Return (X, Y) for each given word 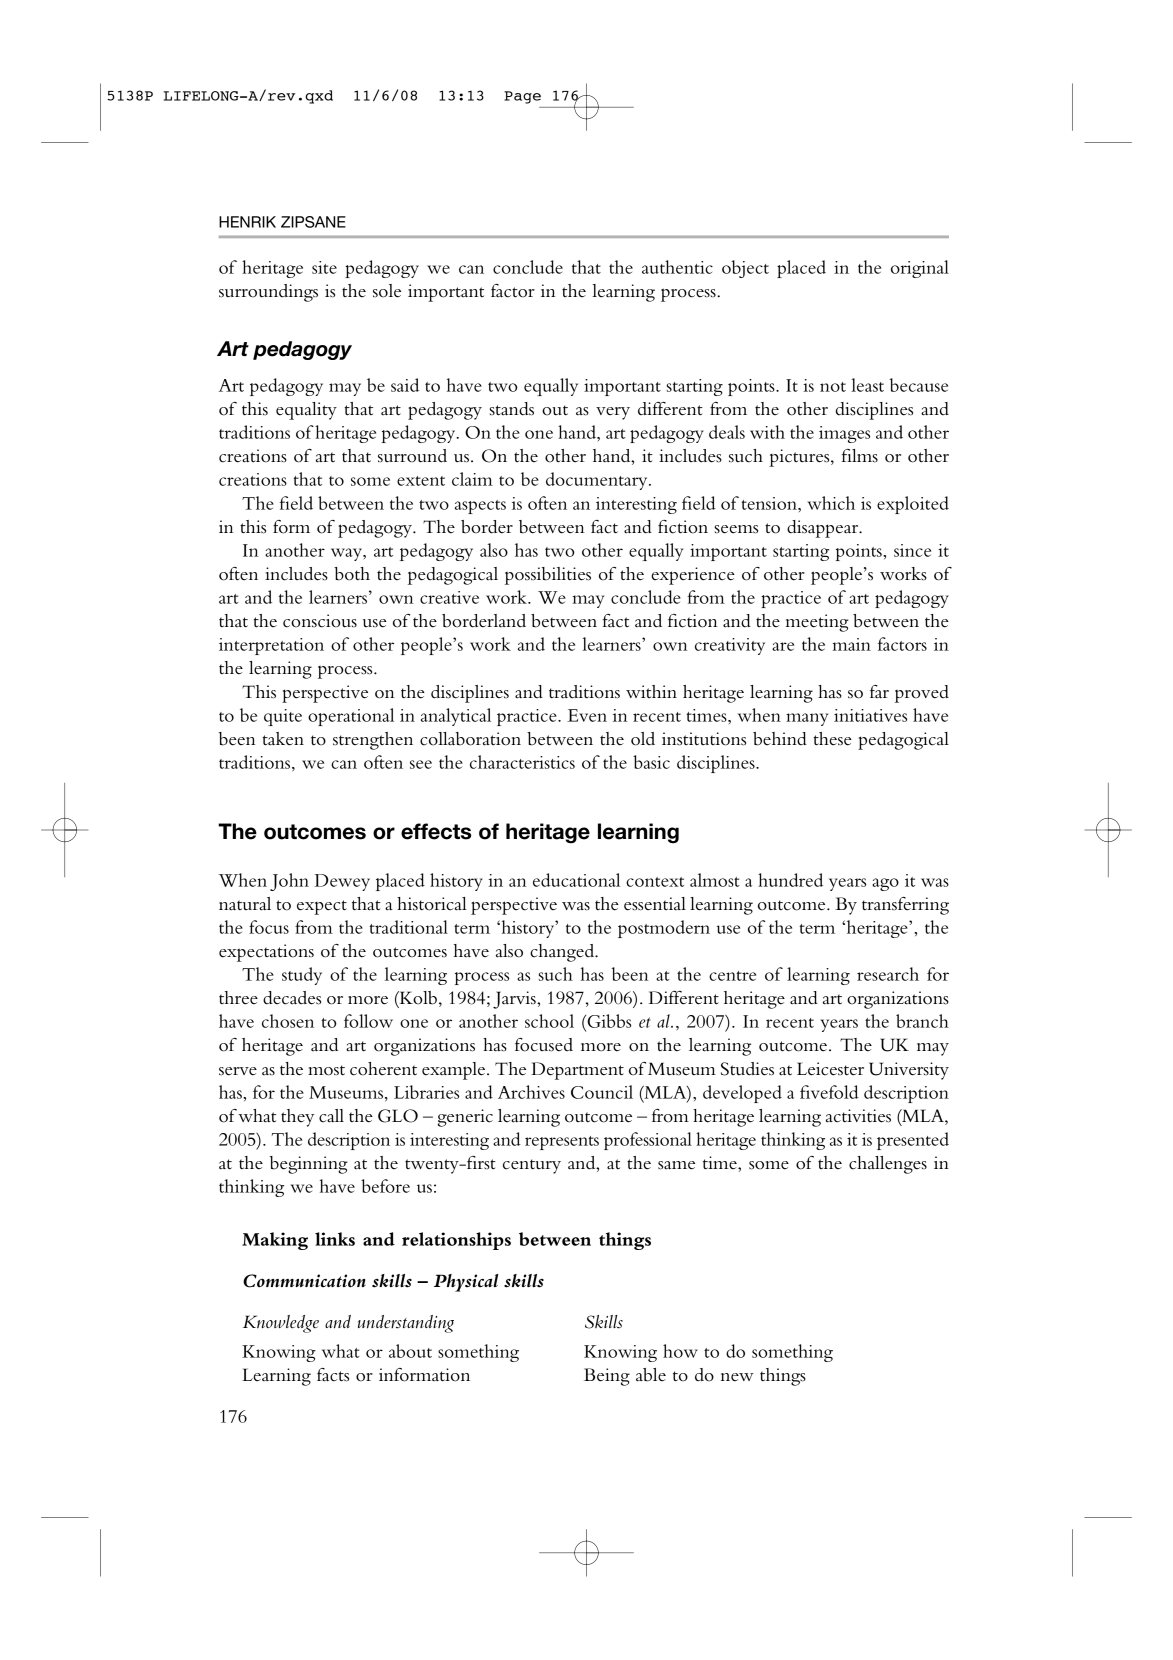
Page (522, 97)
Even (587, 715)
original (920, 269)
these (833, 739)
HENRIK (247, 222)
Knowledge (281, 1324)
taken (283, 739)
